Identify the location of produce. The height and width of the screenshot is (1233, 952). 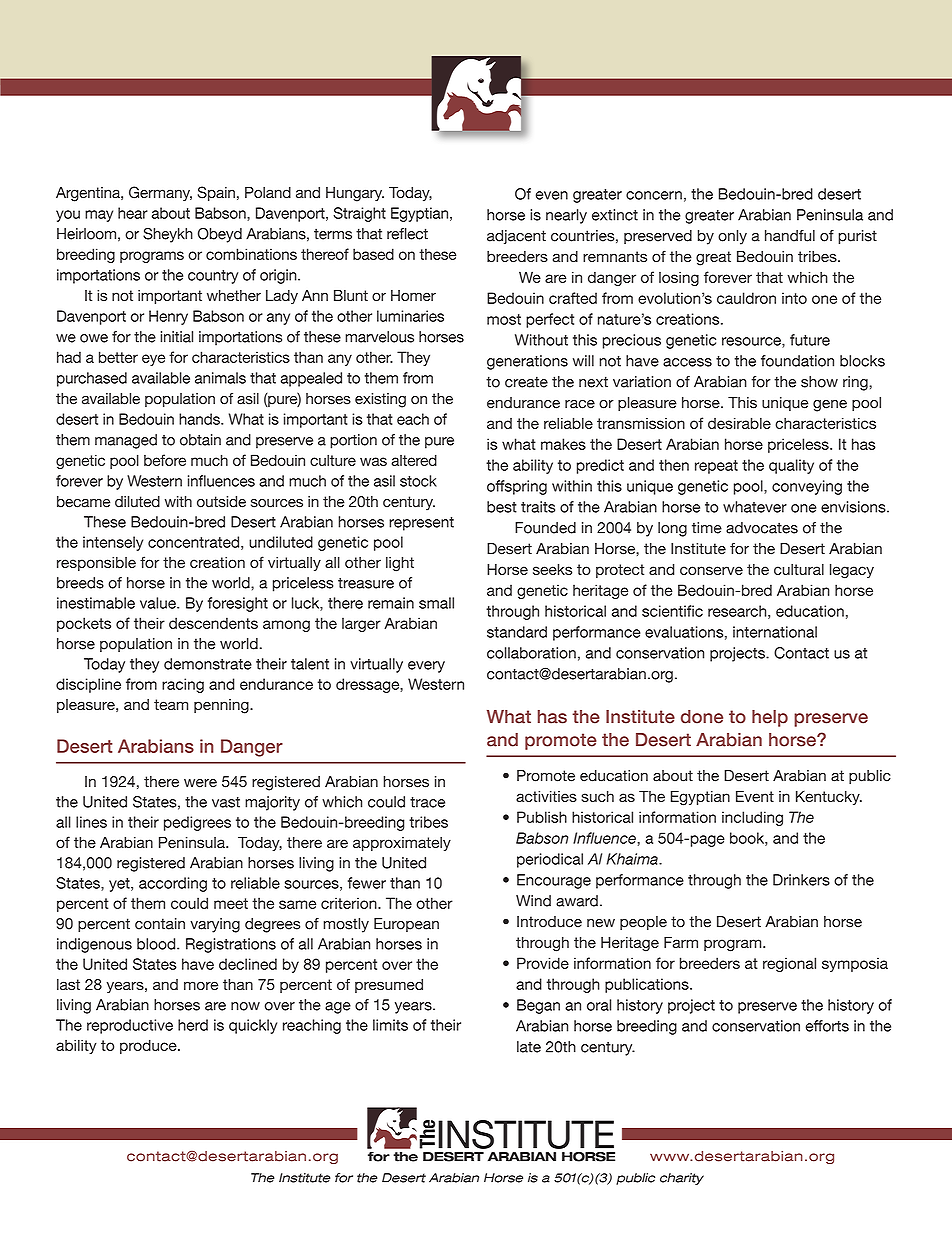
(149, 1046).
